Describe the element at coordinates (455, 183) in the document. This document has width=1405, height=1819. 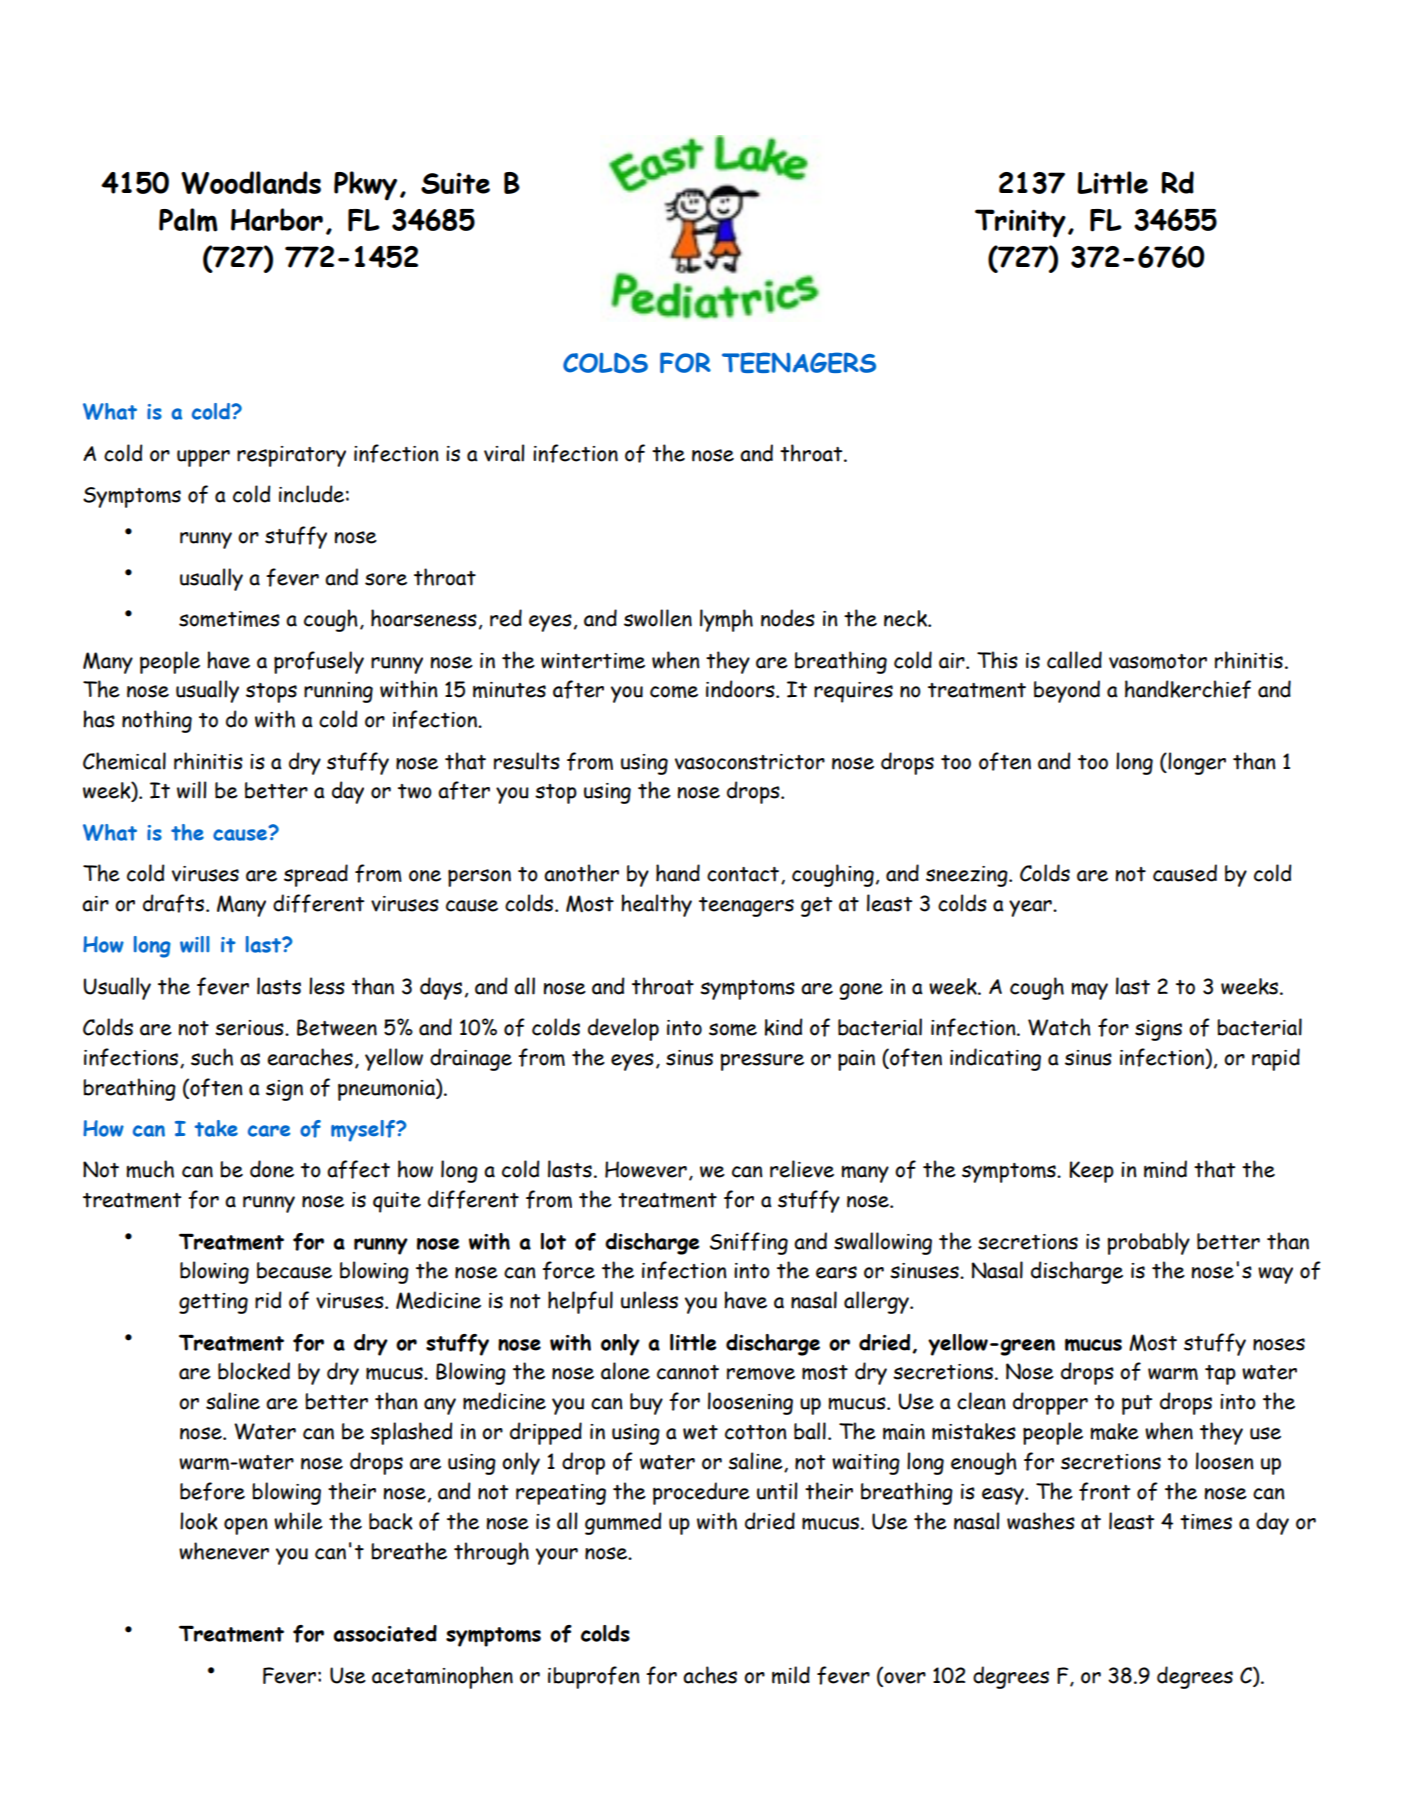
I see `Suite` at that location.
